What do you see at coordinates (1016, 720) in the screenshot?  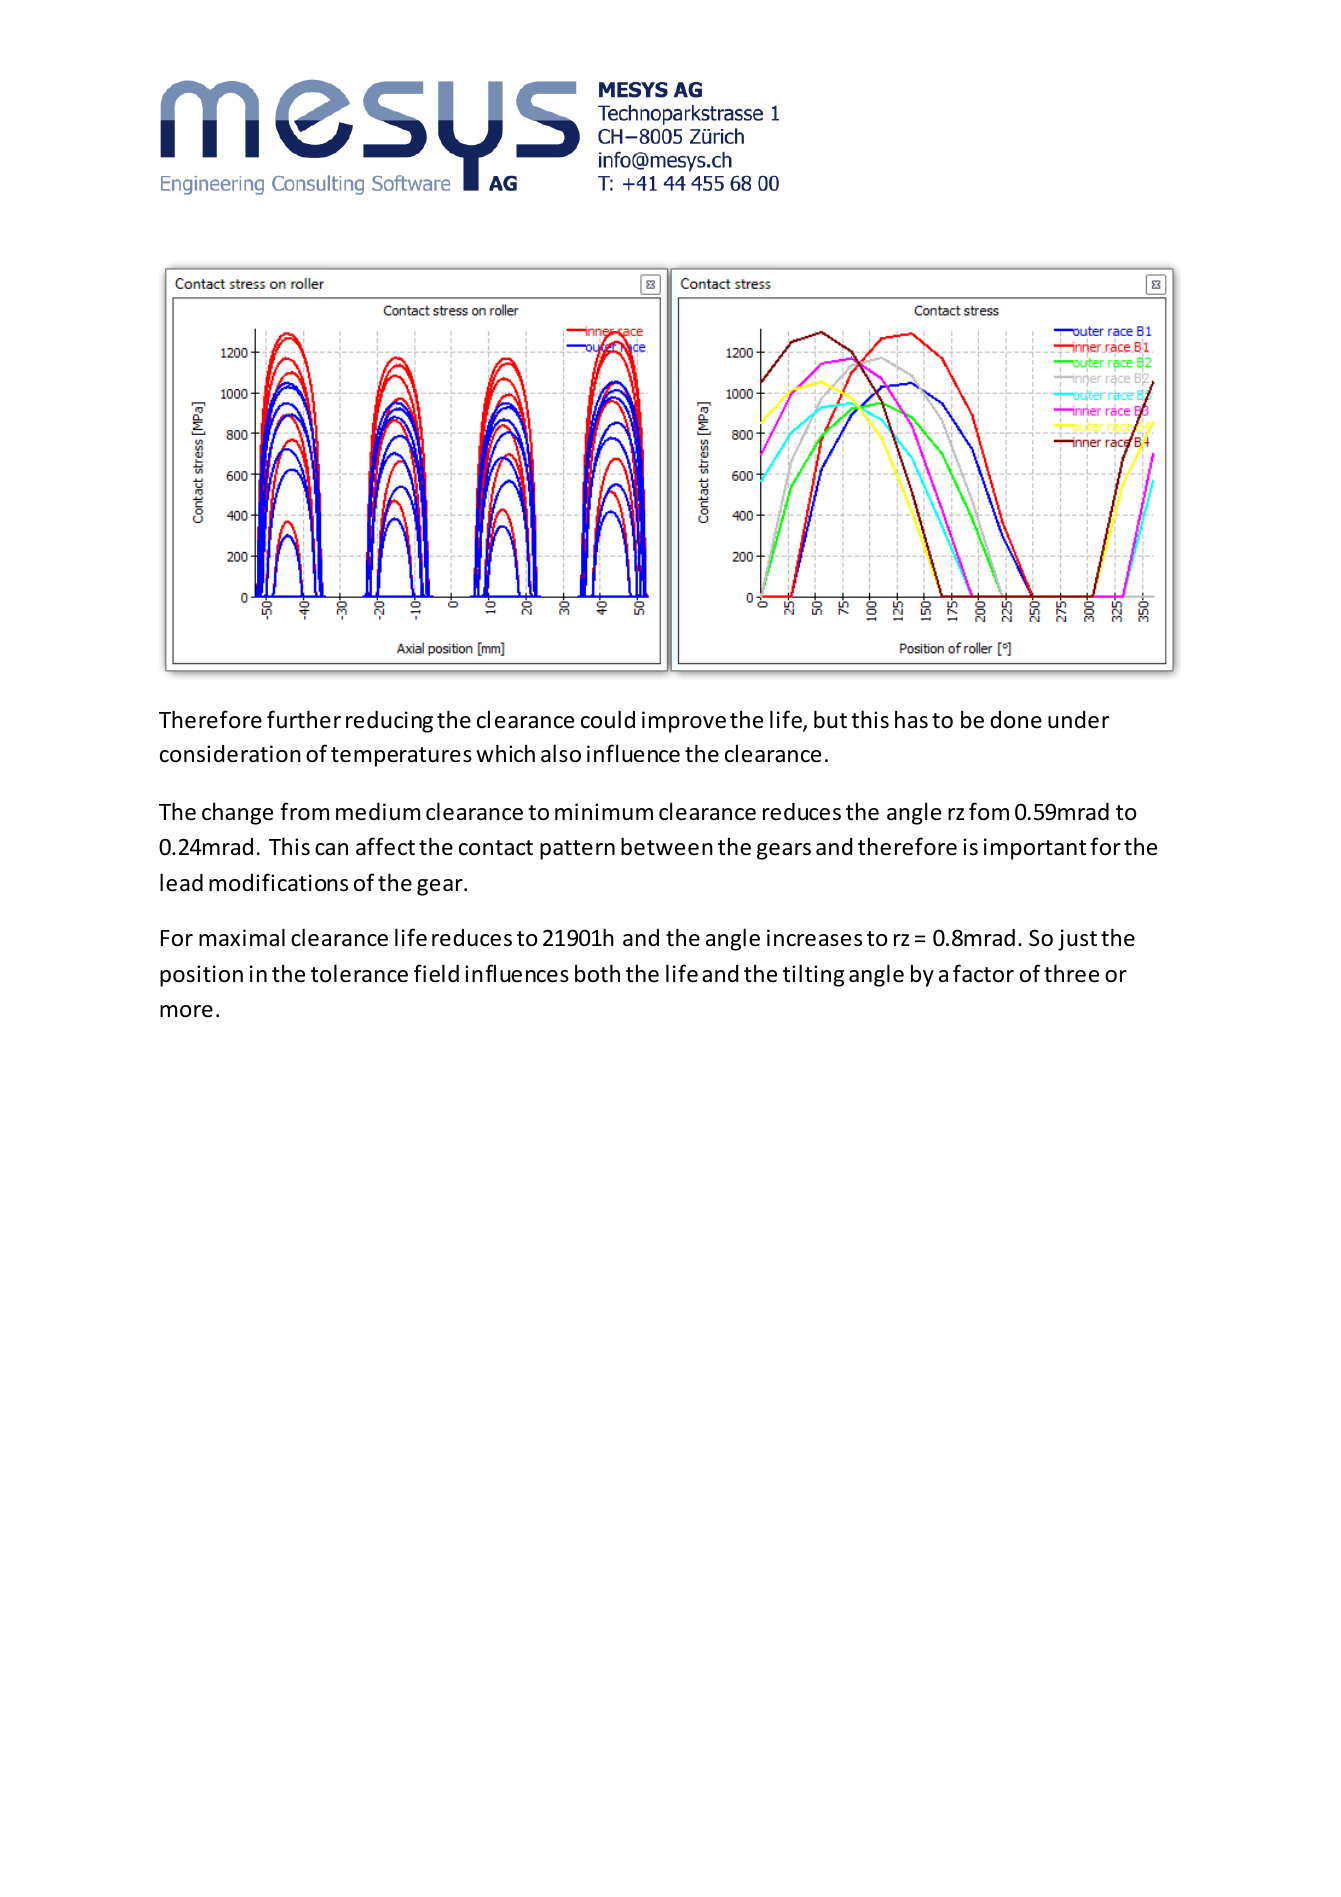 I see `done` at bounding box center [1016, 720].
